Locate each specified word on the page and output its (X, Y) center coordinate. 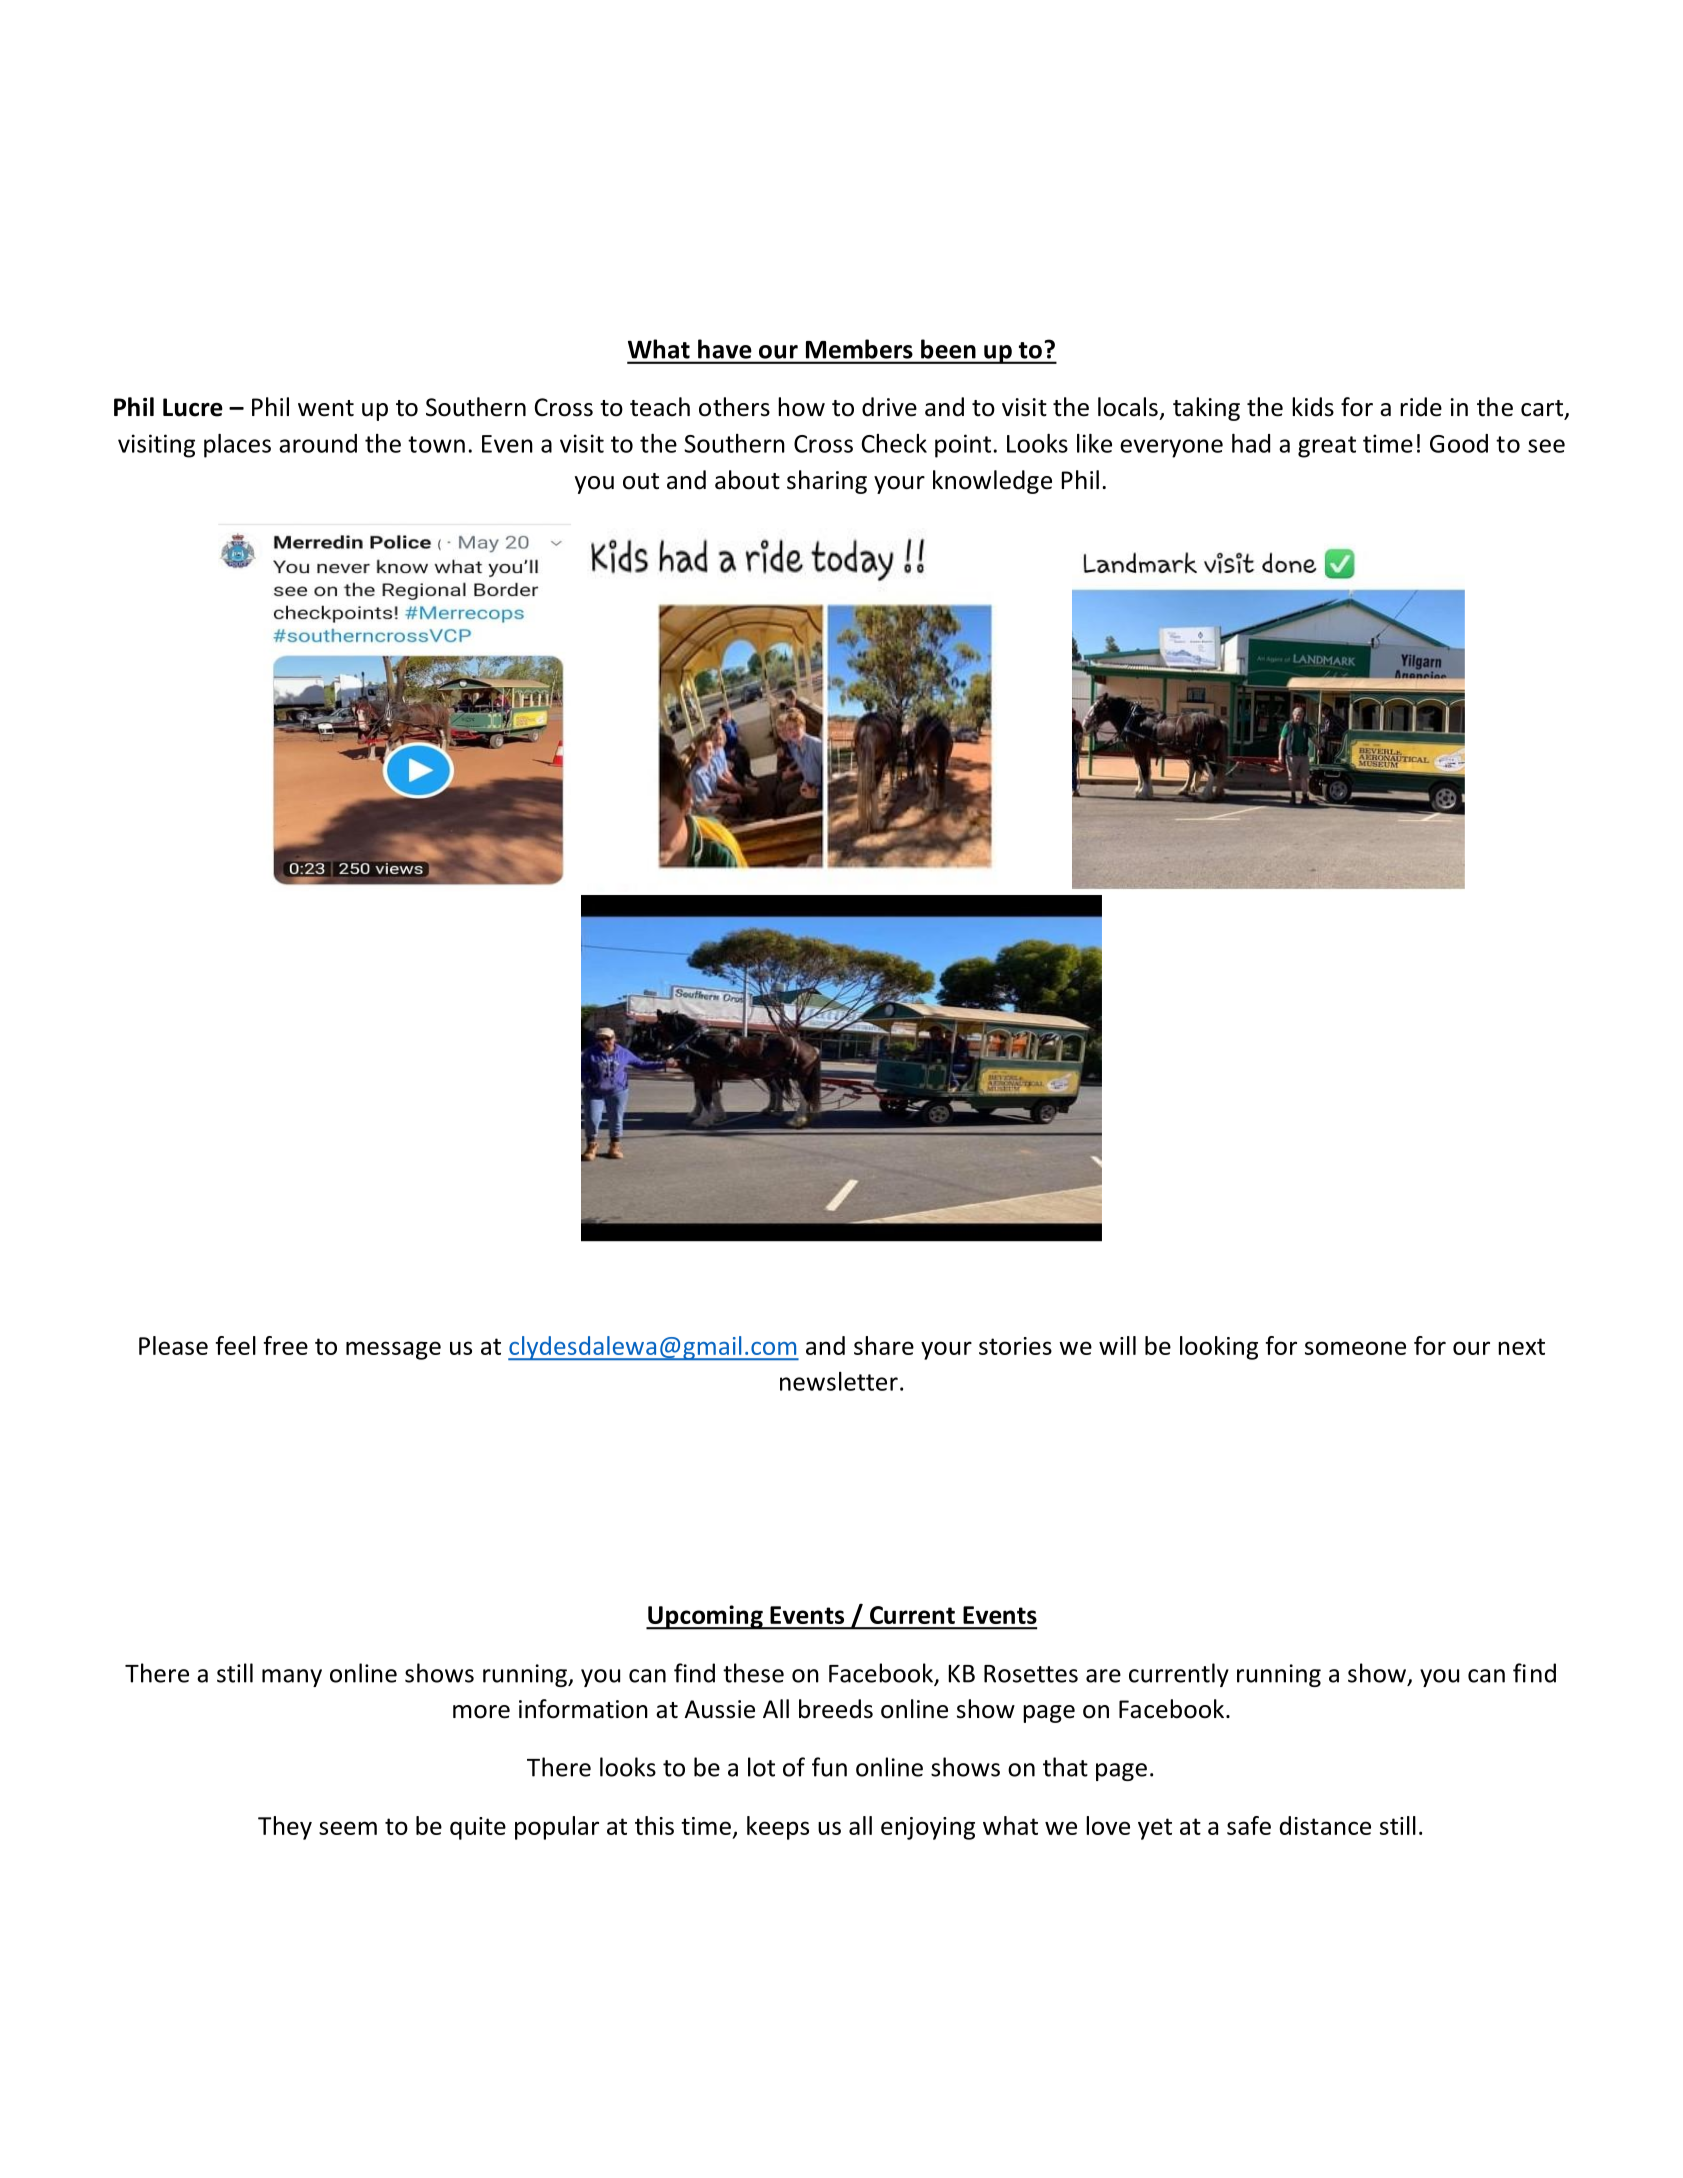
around (318, 443)
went (326, 408)
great (1327, 447)
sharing (827, 482)
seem (348, 1828)
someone (1355, 1348)
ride (1421, 407)
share (884, 1345)
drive (889, 407)
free (285, 1345)
